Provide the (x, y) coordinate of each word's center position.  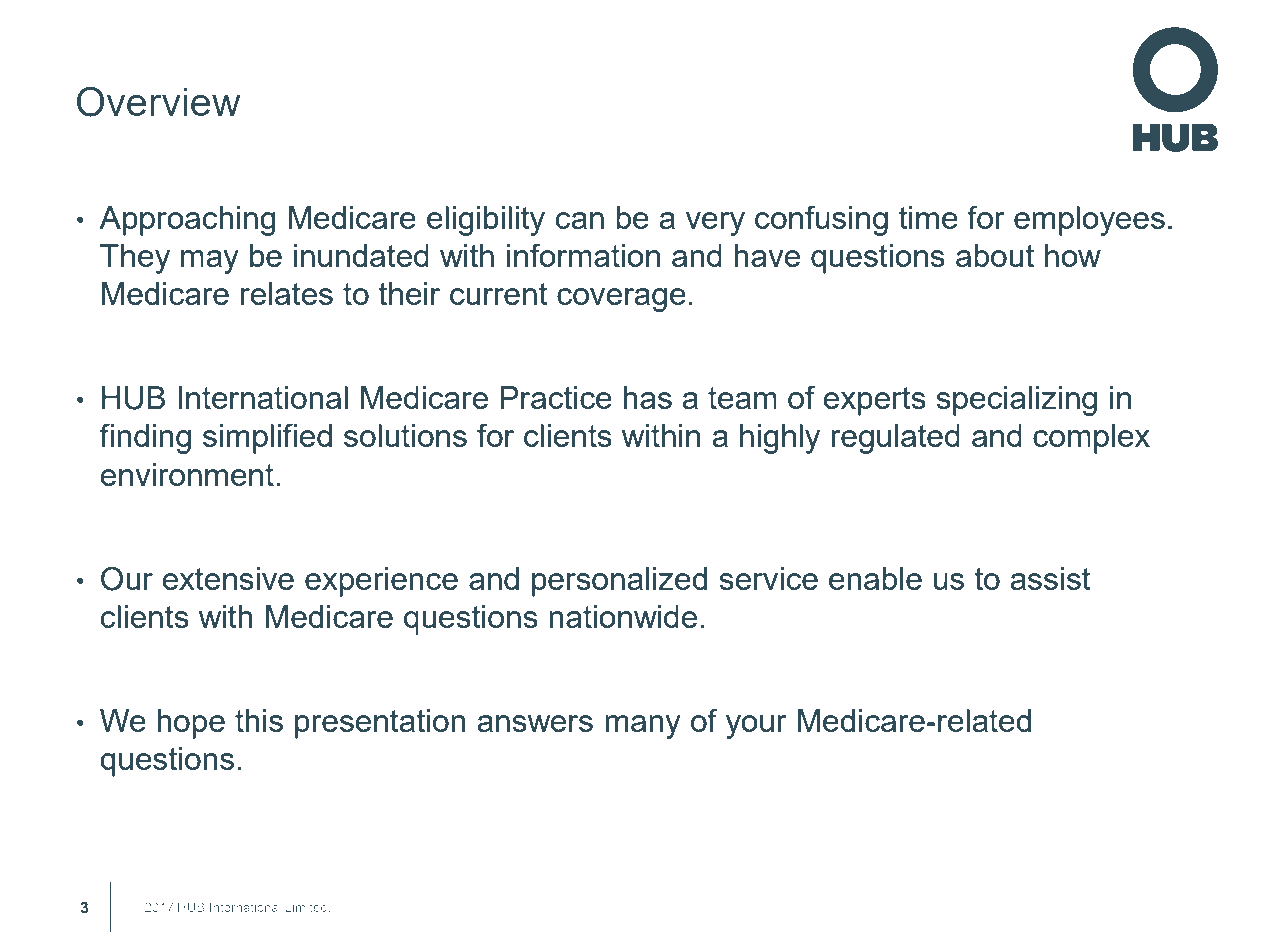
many (643, 727)
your (756, 727)
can (580, 220)
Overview (158, 102)
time (928, 217)
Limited (308, 907)
